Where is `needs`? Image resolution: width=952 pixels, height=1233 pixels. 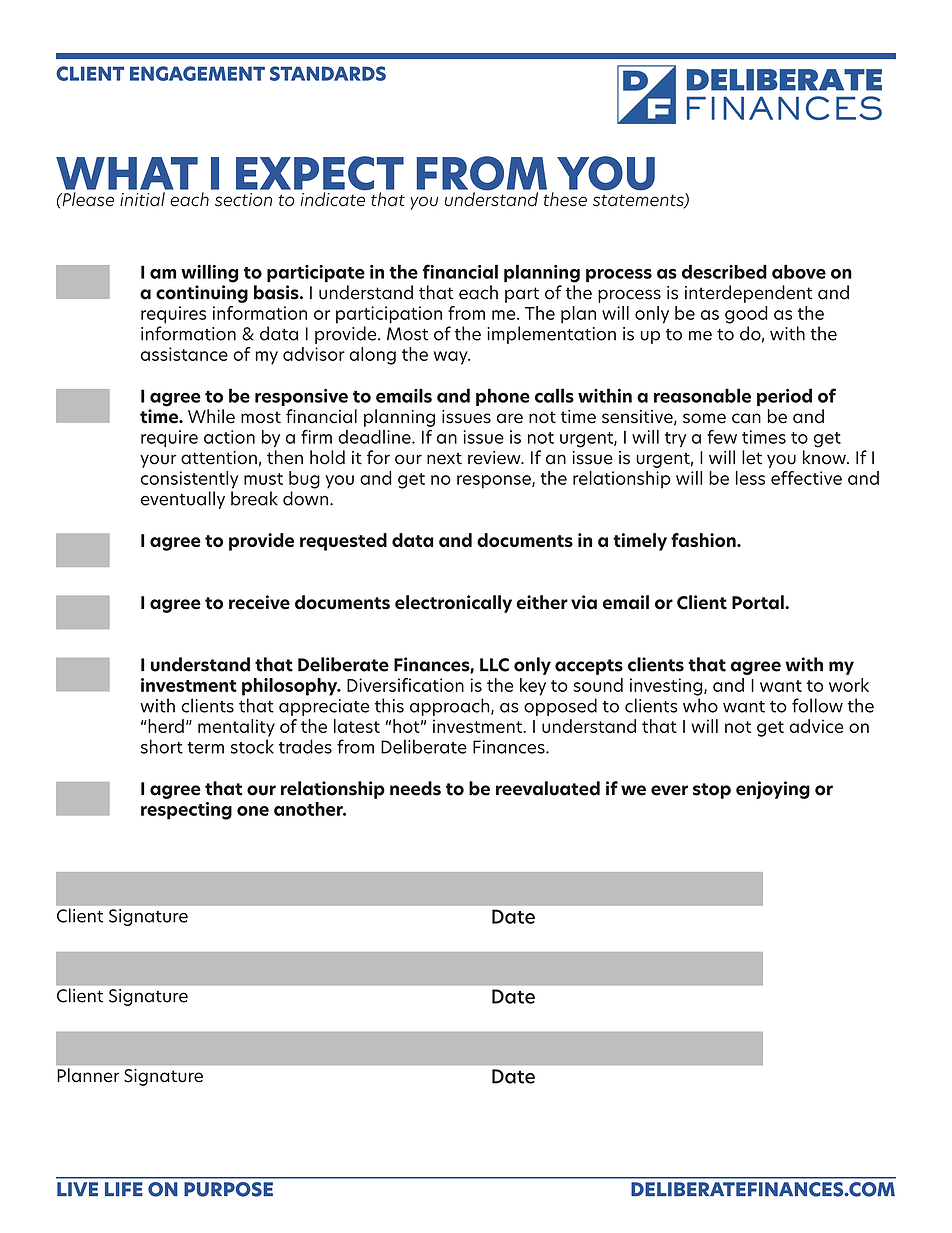
needs is located at coordinates (415, 788).
